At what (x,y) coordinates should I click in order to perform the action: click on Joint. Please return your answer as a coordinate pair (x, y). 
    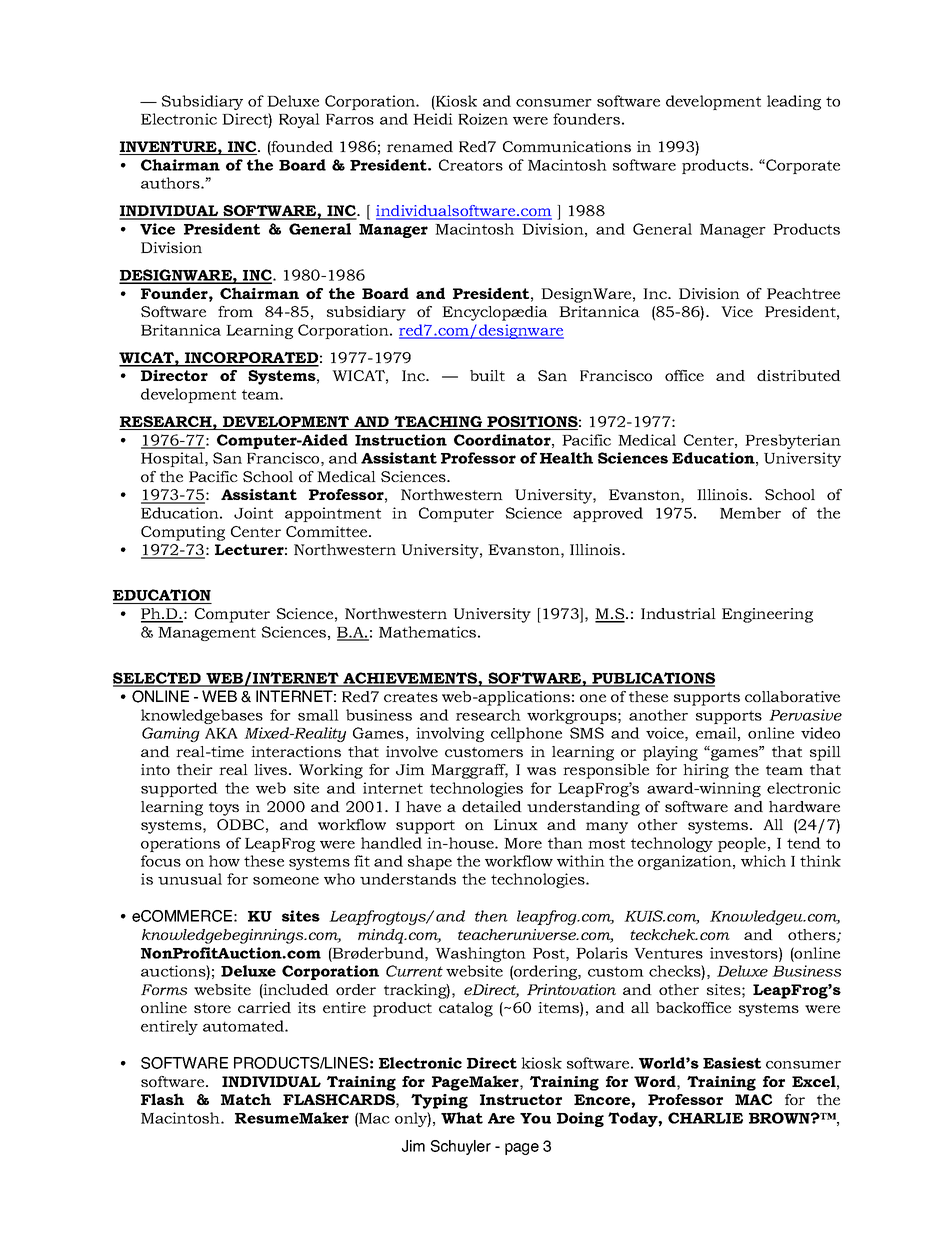
    Looking at the image, I should click on (253, 513).
